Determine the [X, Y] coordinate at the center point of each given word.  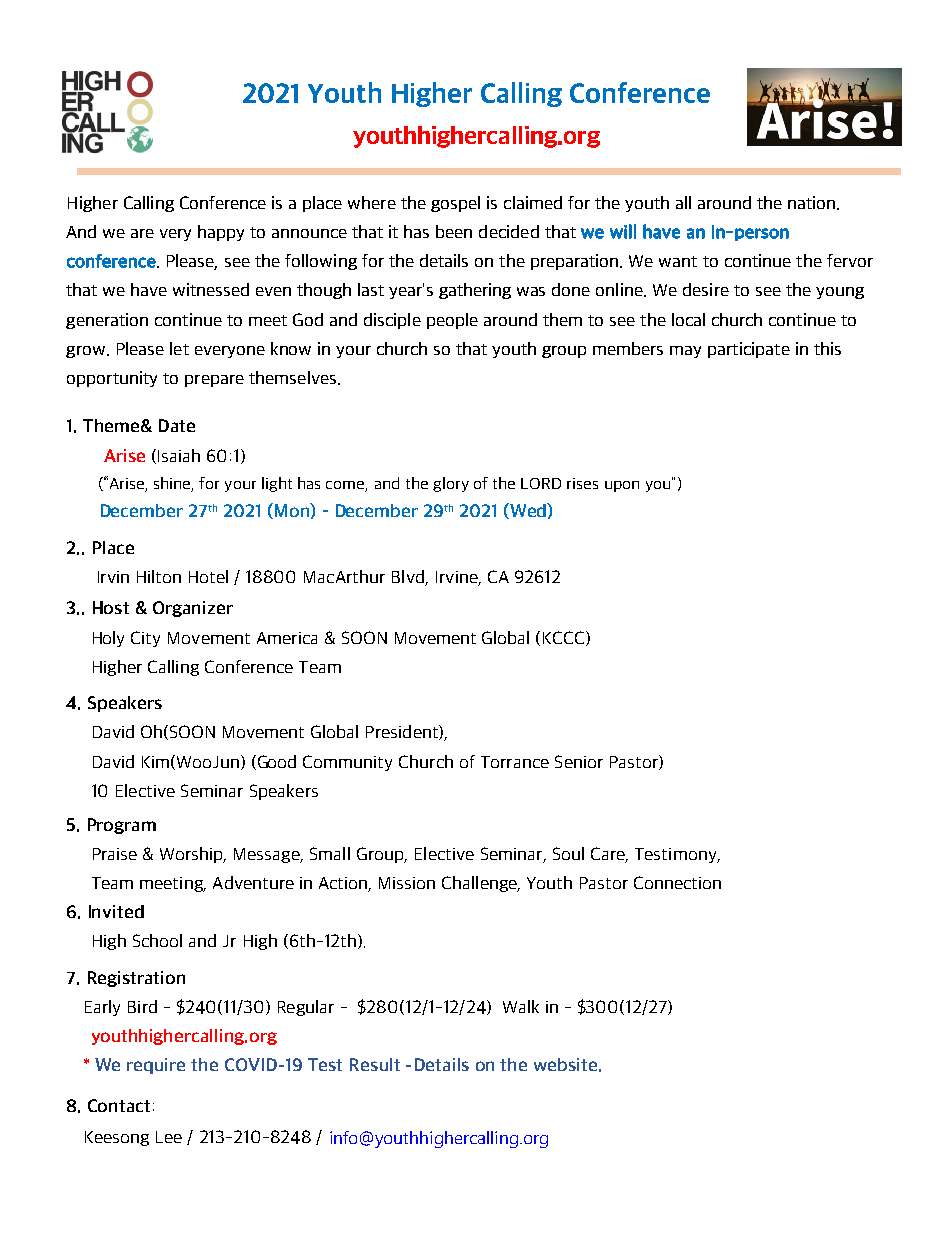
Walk [521, 1006]
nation [811, 202]
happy [221, 233]
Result [375, 1064]
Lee [169, 1137]
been [454, 231]
